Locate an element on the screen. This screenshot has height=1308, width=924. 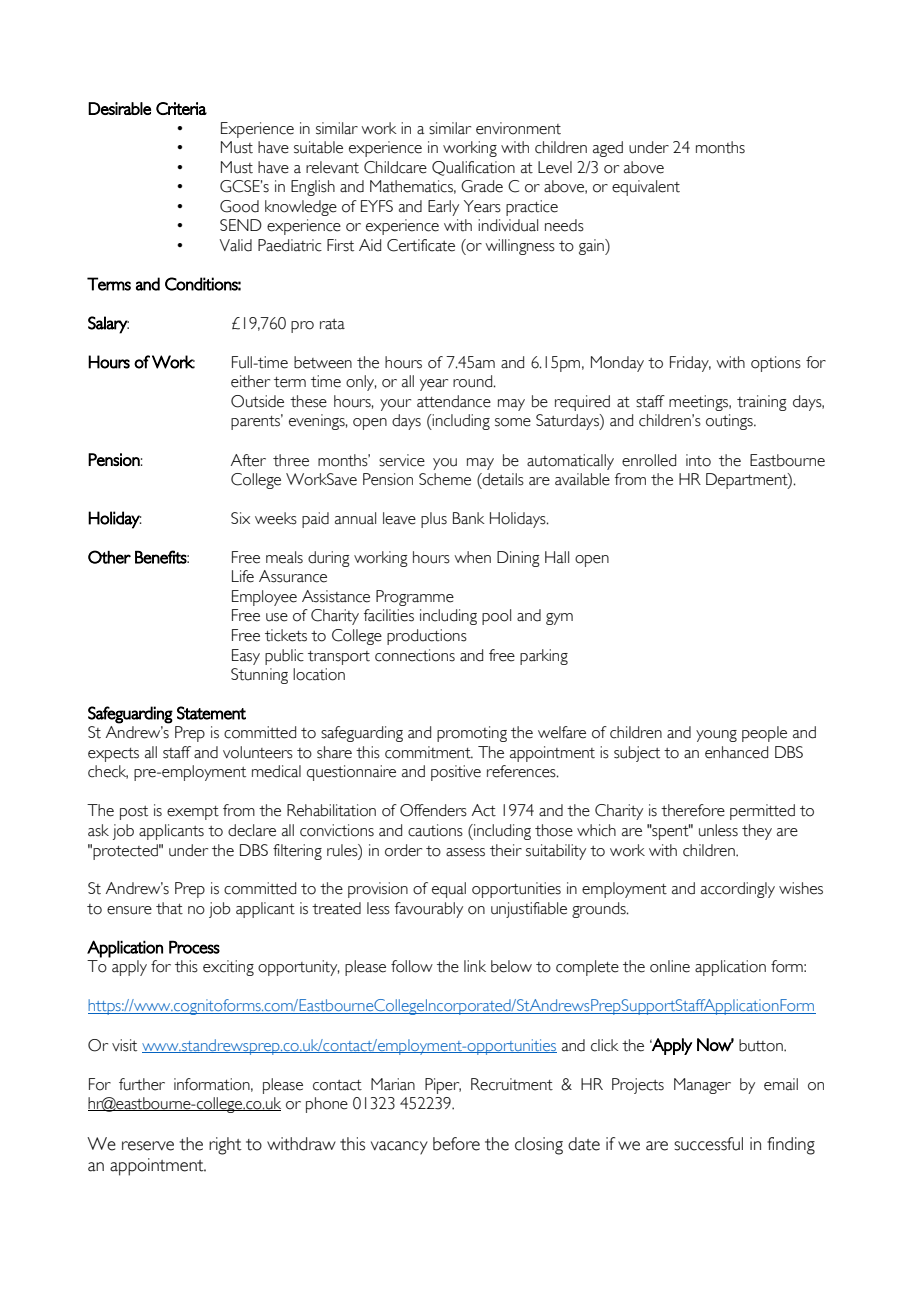
Criteria is located at coordinates (181, 108).
